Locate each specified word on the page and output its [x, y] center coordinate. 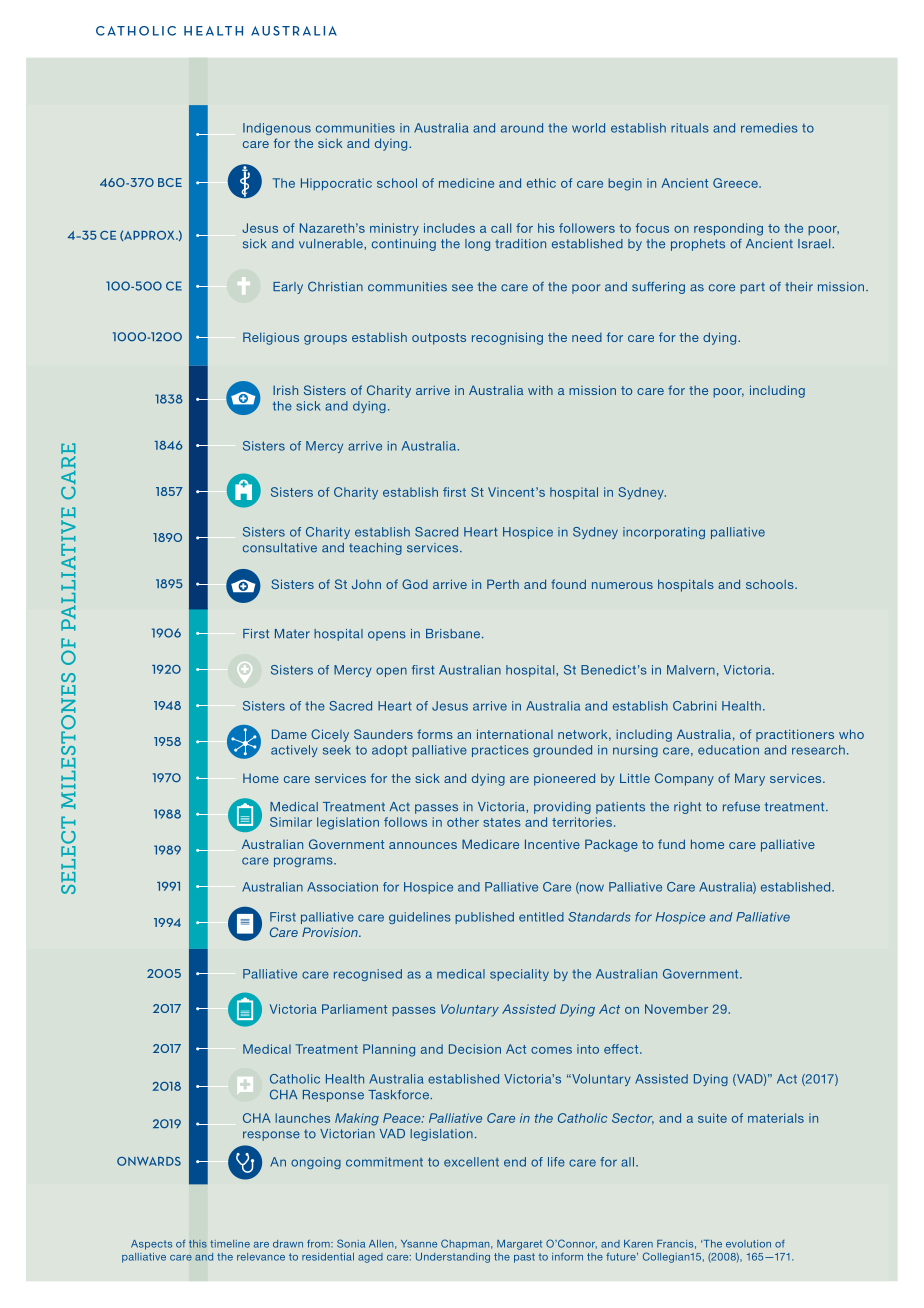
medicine [466, 183]
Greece [736, 183]
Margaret [519, 1245]
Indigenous [277, 129]
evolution [748, 1244]
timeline [230, 1244]
